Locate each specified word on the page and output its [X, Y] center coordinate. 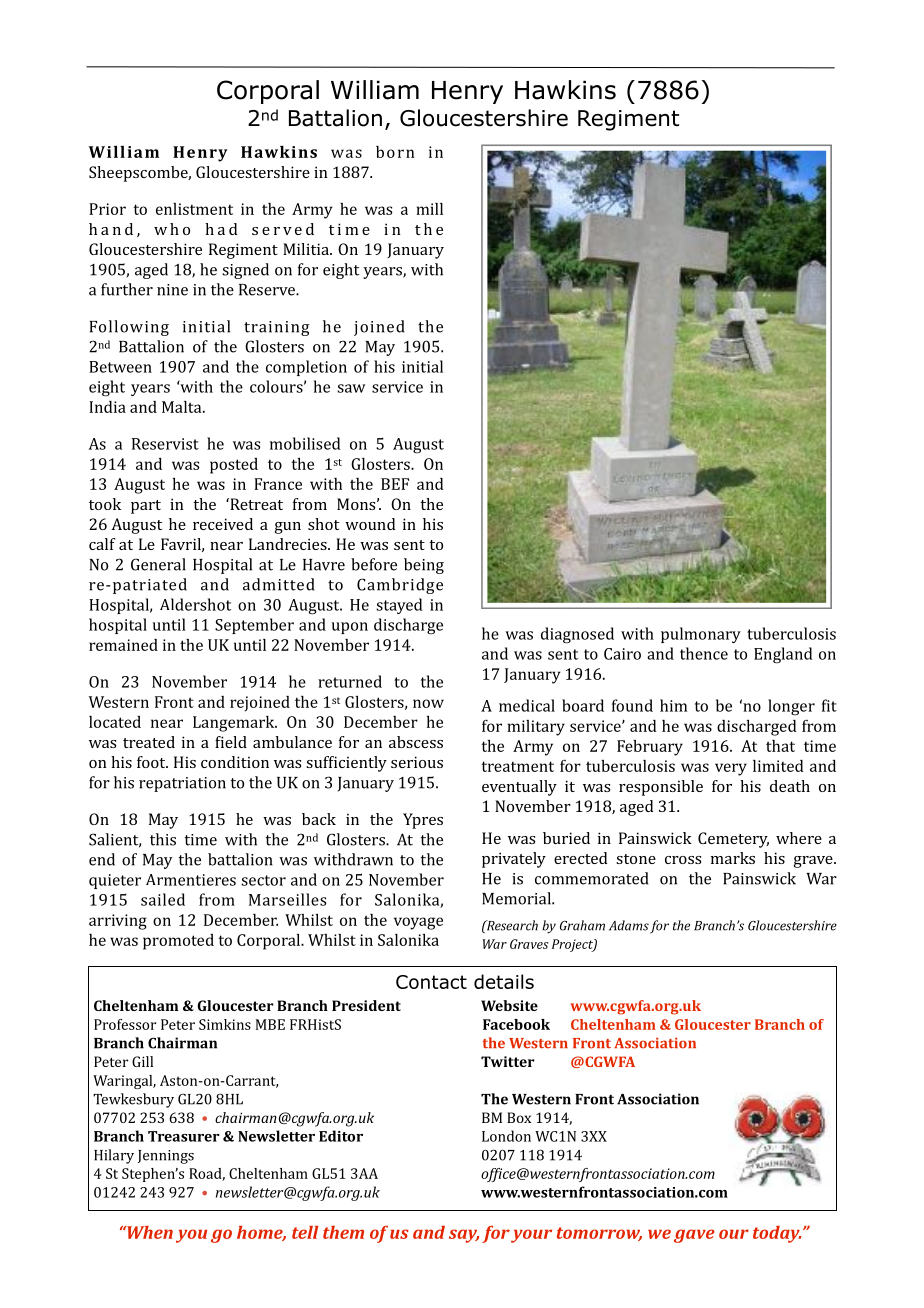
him [673, 705]
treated [149, 742]
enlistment [194, 209]
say [464, 1236]
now [428, 703]
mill [429, 209]
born [395, 152]
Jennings [166, 1157]
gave [694, 1236]
